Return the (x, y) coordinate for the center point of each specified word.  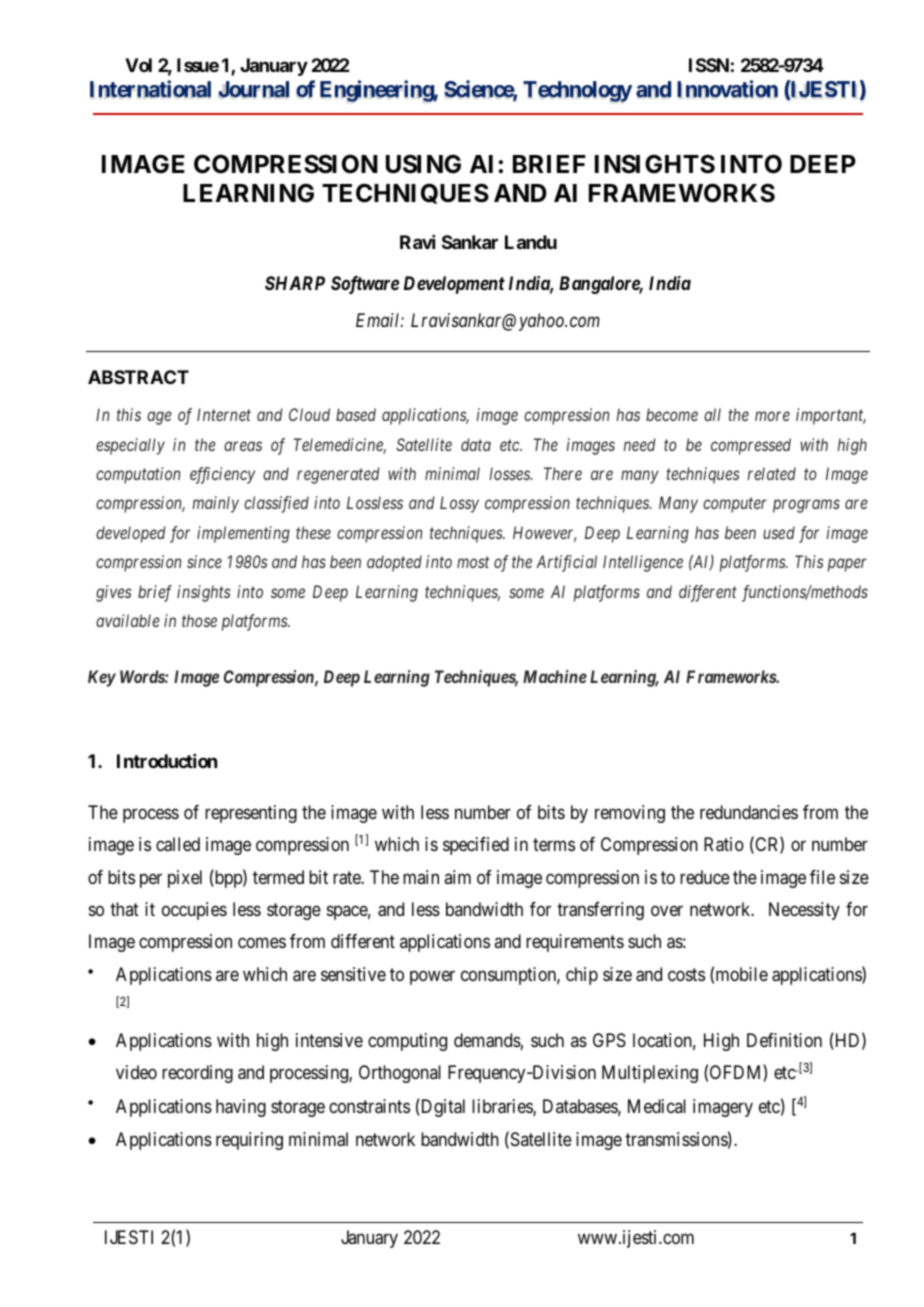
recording (197, 1074)
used (779, 532)
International (150, 89)
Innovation (727, 89)
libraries (503, 1107)
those (199, 620)
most (473, 562)
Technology (577, 92)
